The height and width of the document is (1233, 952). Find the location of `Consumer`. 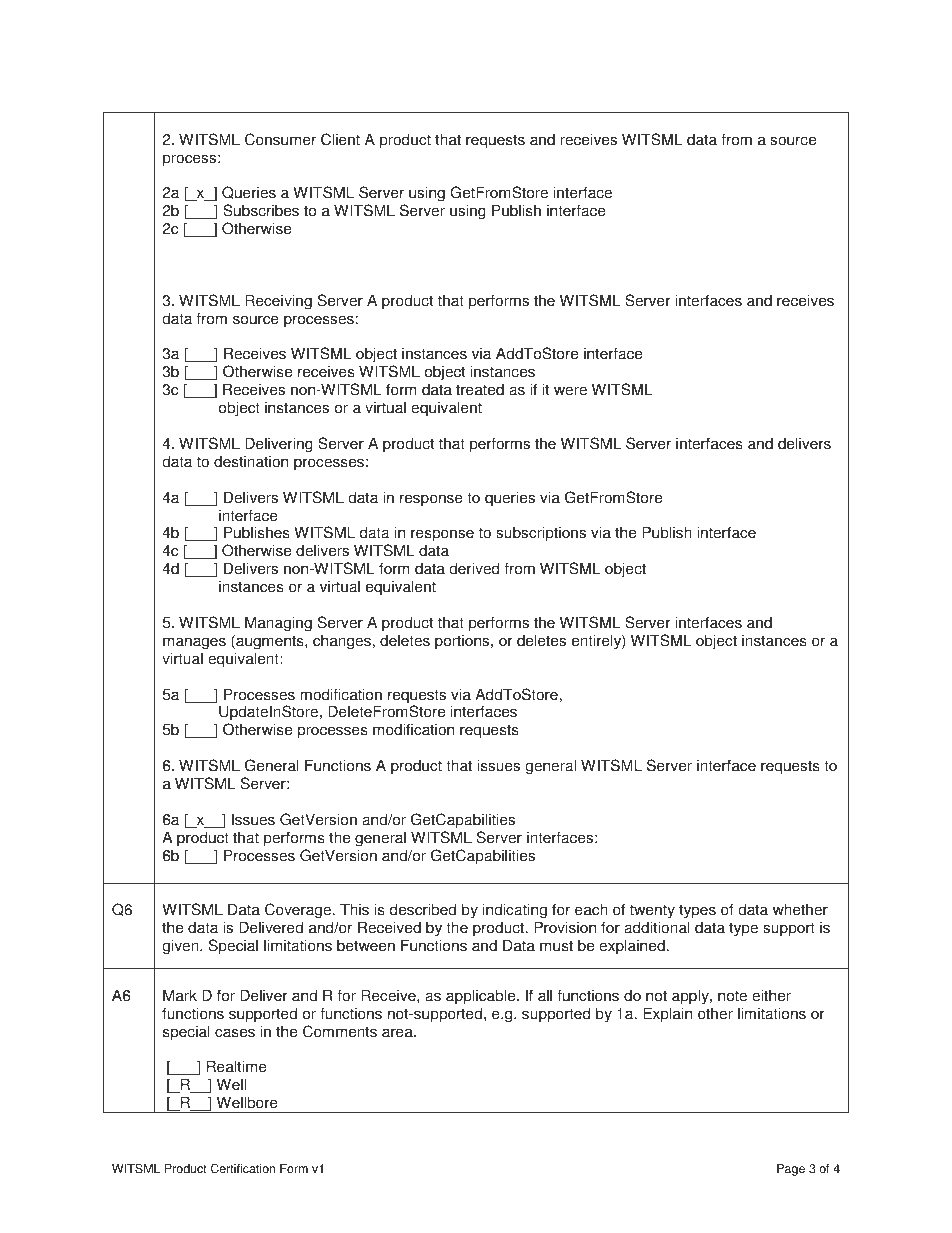

Consumer is located at coordinates (280, 139).
